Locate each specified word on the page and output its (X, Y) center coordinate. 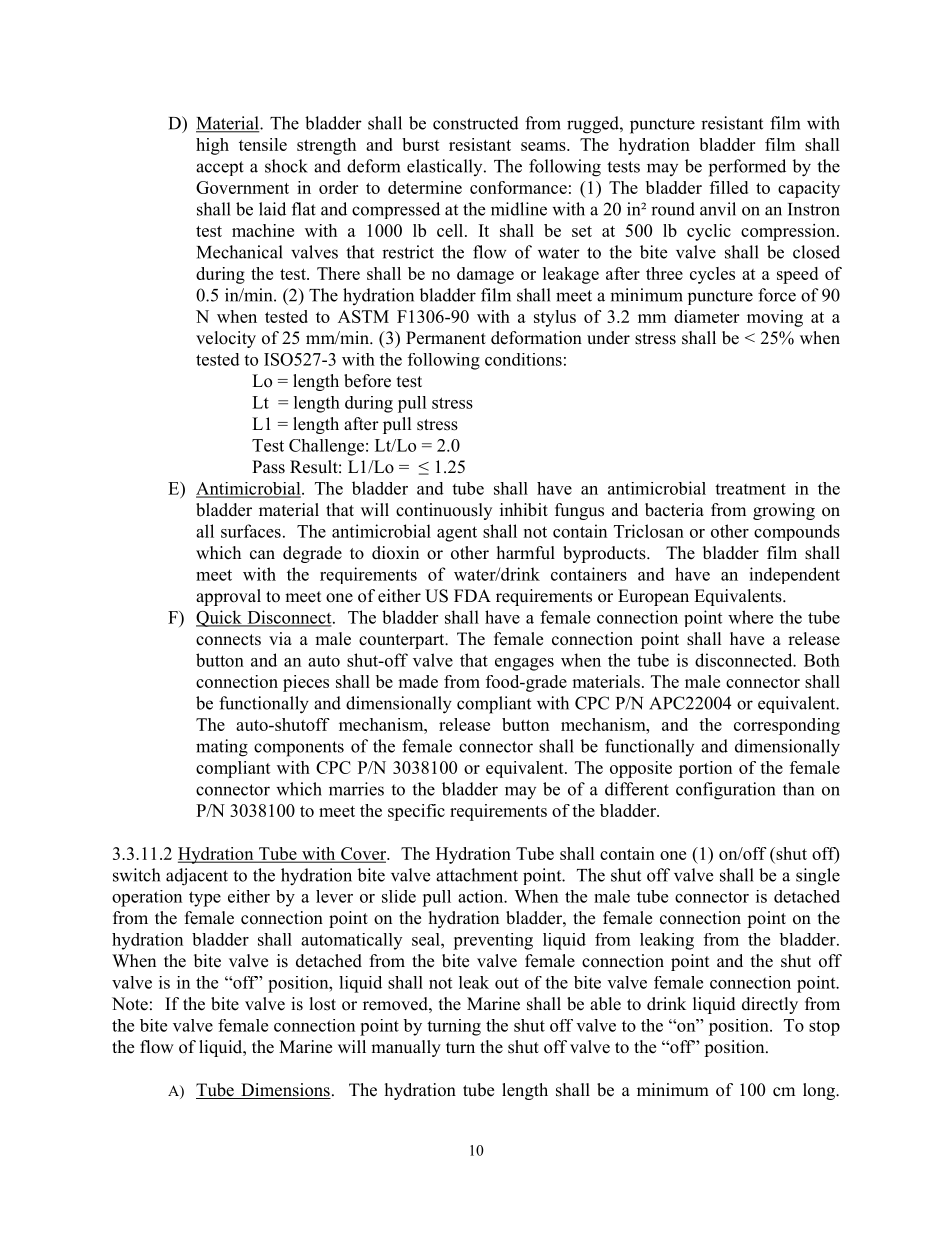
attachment (477, 875)
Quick (220, 618)
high (212, 146)
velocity (226, 339)
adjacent (197, 877)
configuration (725, 791)
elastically (446, 167)
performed (747, 168)
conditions (523, 359)
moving (775, 318)
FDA (472, 595)
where (750, 617)
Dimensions (285, 1091)
